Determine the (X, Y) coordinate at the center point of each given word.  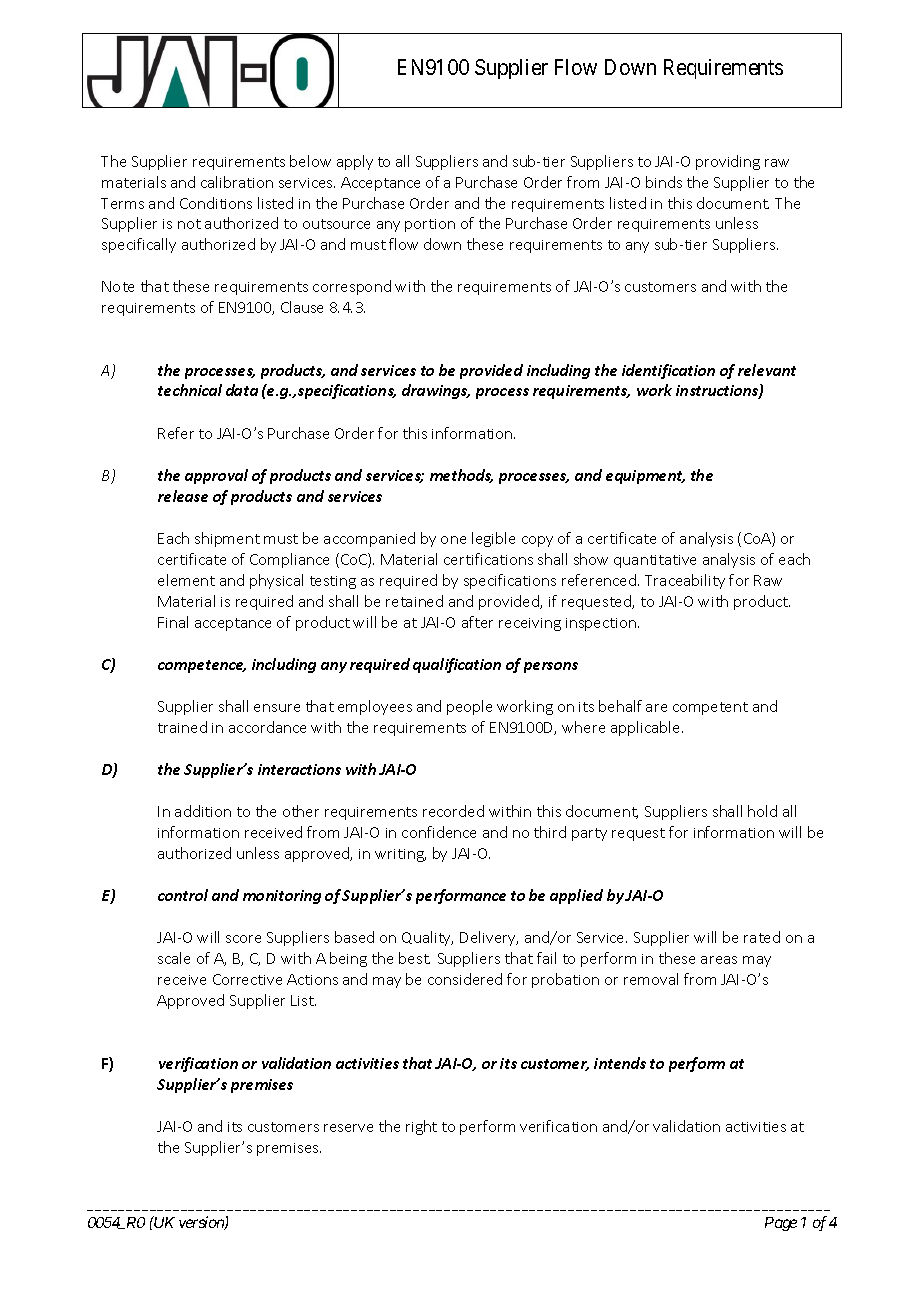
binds (664, 182)
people (469, 707)
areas (719, 960)
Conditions (216, 203)
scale (174, 958)
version (202, 1223)
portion (430, 225)
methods (461, 476)
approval (216, 476)
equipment (645, 477)
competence (202, 666)
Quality (427, 938)
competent (710, 708)
